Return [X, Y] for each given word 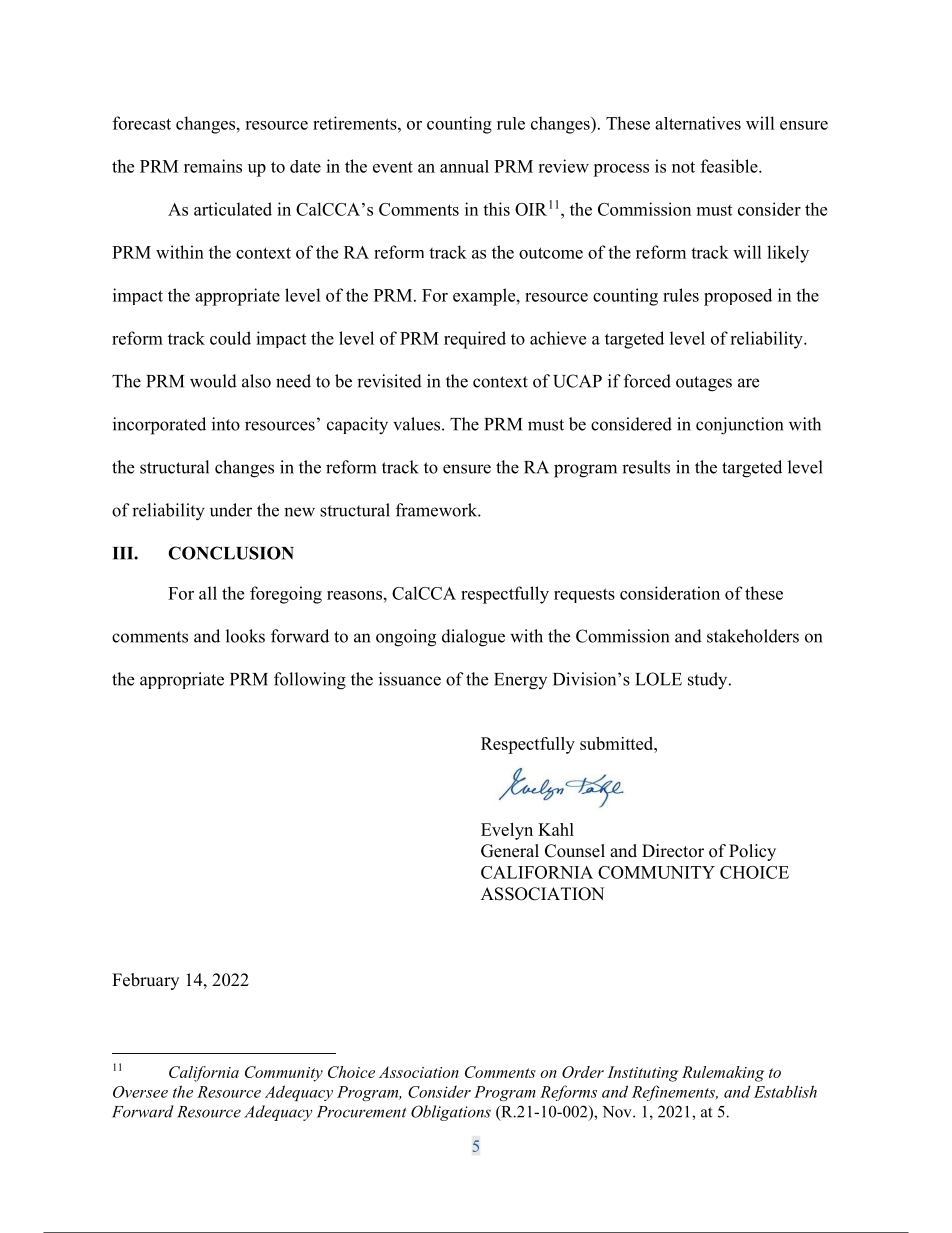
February [145, 981]
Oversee [140, 1092]
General [510, 851]
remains [213, 166]
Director [673, 851]
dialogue [473, 638]
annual [464, 166]
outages [704, 384]
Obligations [451, 1113]
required [475, 340]
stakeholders [753, 636]
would [213, 381]
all [208, 593]
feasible [730, 166]
